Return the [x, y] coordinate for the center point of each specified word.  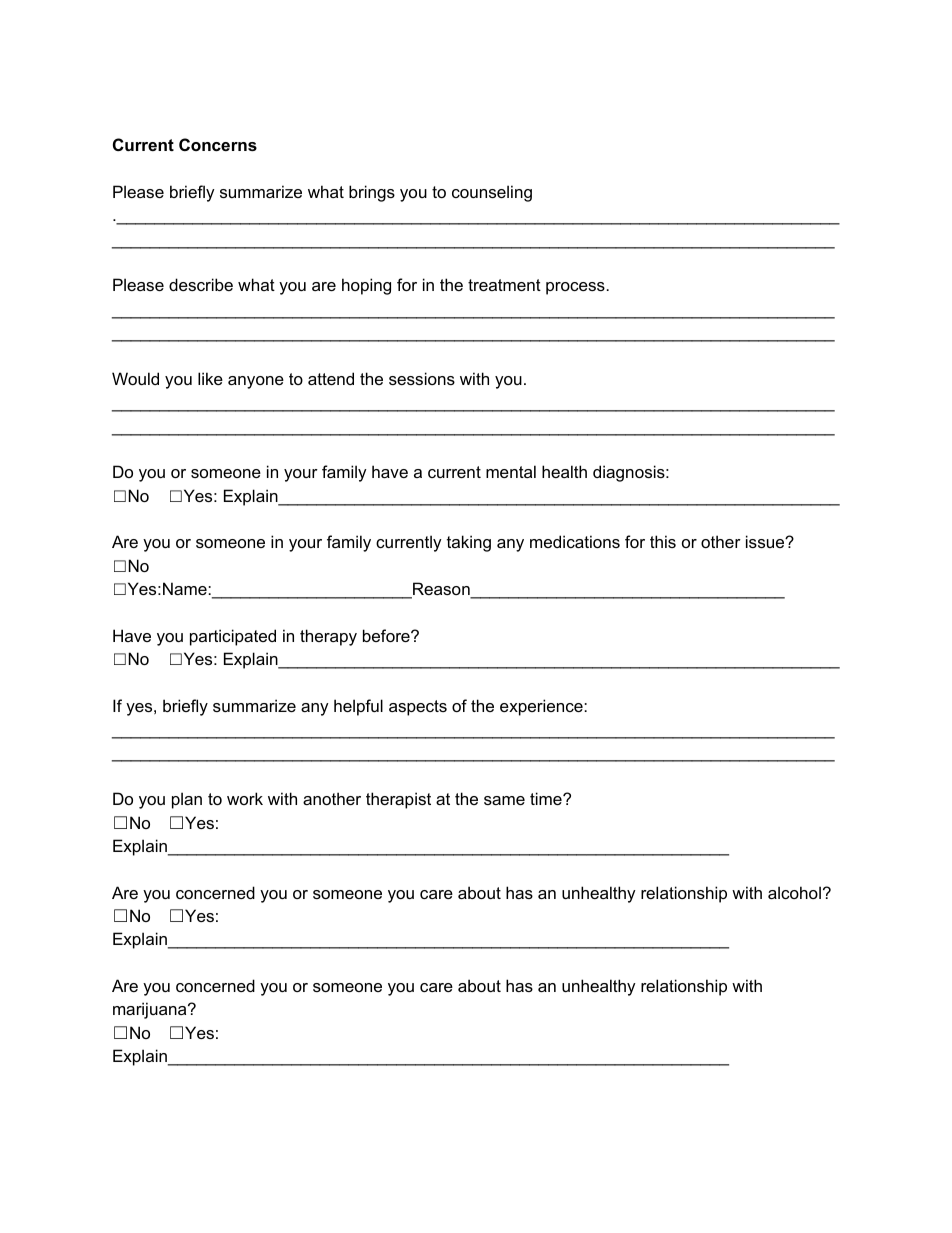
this [663, 541]
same [504, 800]
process [575, 288]
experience [542, 707]
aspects [418, 708]
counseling [492, 193]
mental [511, 471]
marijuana [151, 1010]
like [210, 378]
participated [233, 637]
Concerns [218, 144]
